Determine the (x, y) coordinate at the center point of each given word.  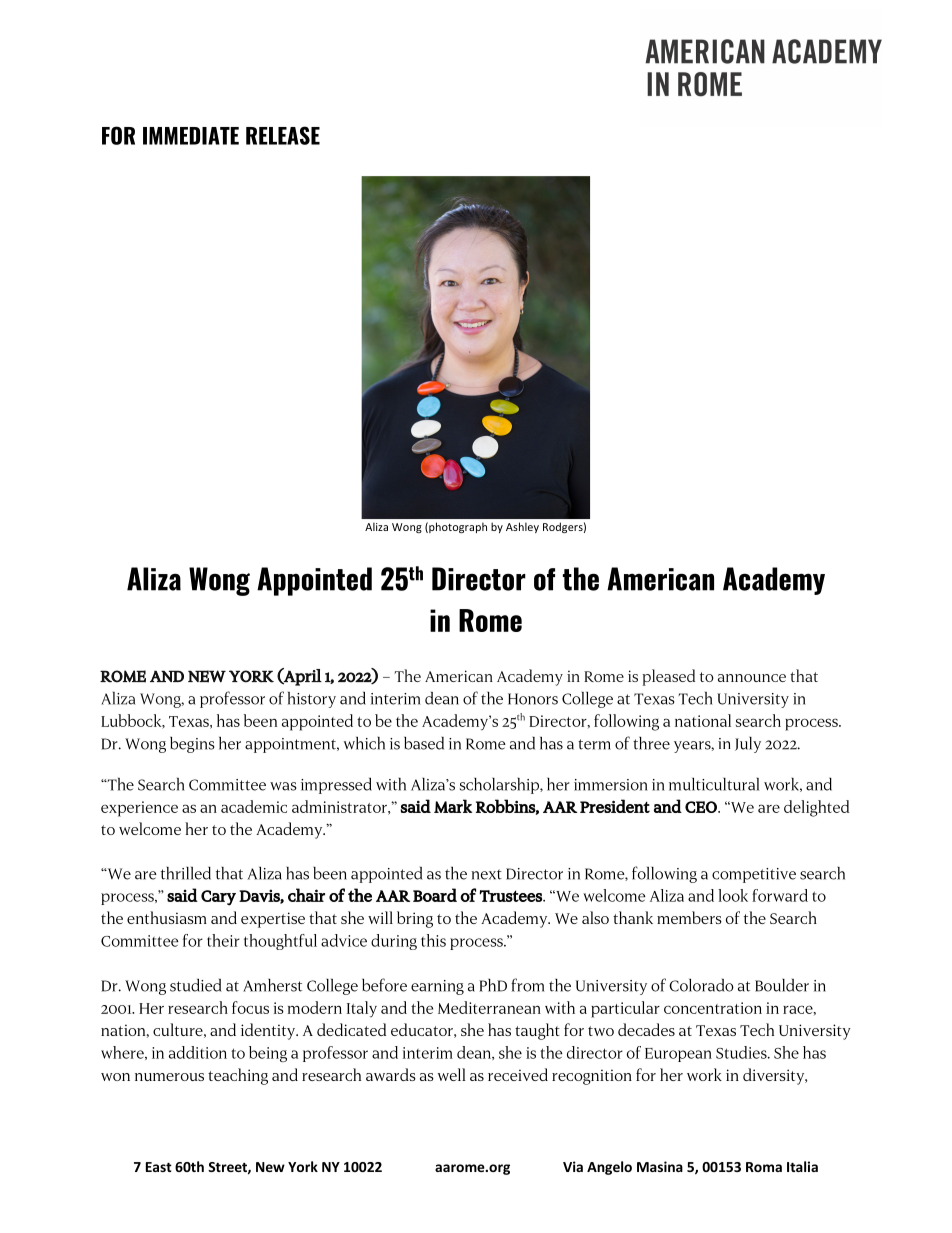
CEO (702, 807)
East (159, 1167)
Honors (533, 699)
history (312, 700)
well (452, 1074)
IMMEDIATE (191, 136)
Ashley (522, 527)
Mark (453, 806)
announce (752, 678)
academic (254, 806)
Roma (764, 1167)
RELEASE (283, 135)
